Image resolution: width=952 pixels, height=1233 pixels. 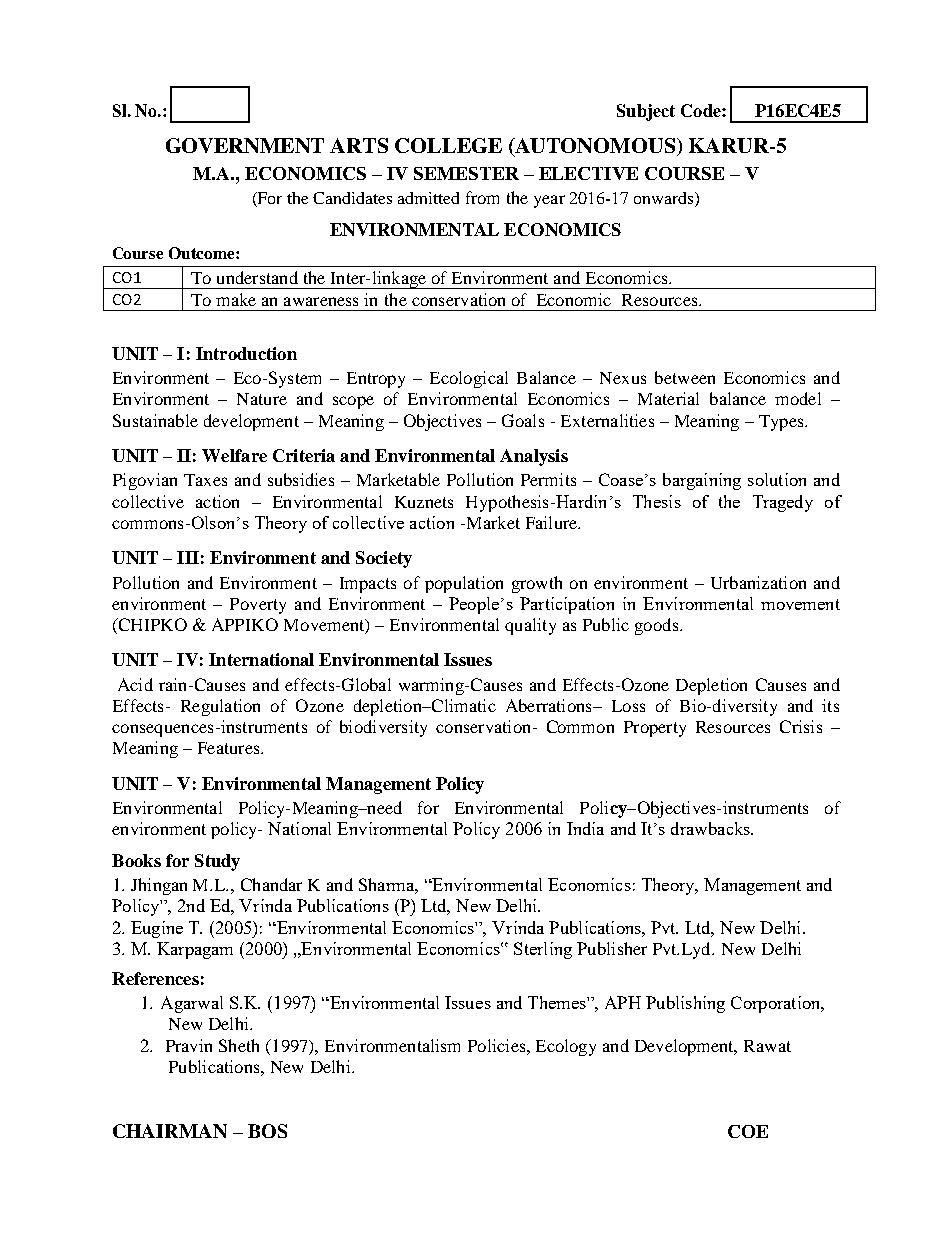 I want to click on Code, so click(x=702, y=110).
